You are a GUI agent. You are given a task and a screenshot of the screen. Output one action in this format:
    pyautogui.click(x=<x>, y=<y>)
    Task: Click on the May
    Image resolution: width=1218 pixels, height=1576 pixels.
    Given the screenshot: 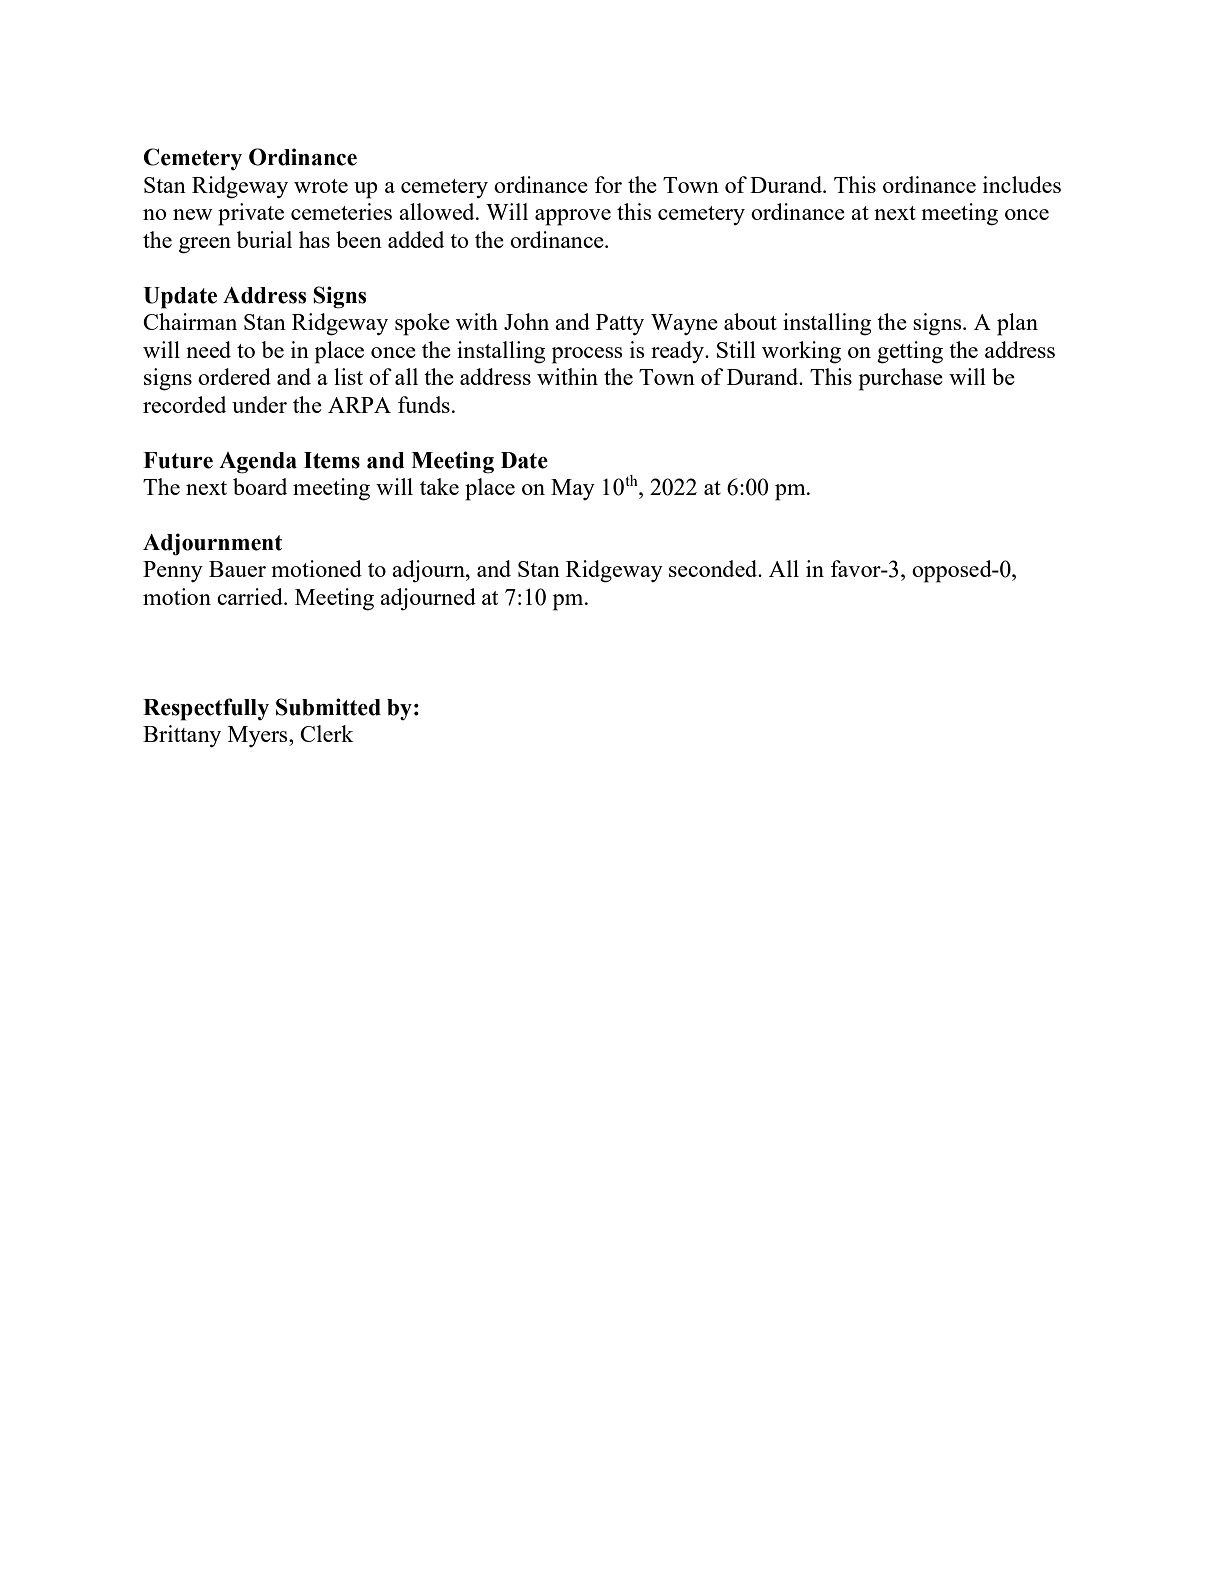 What is the action you would take?
    pyautogui.click(x=573, y=489)
